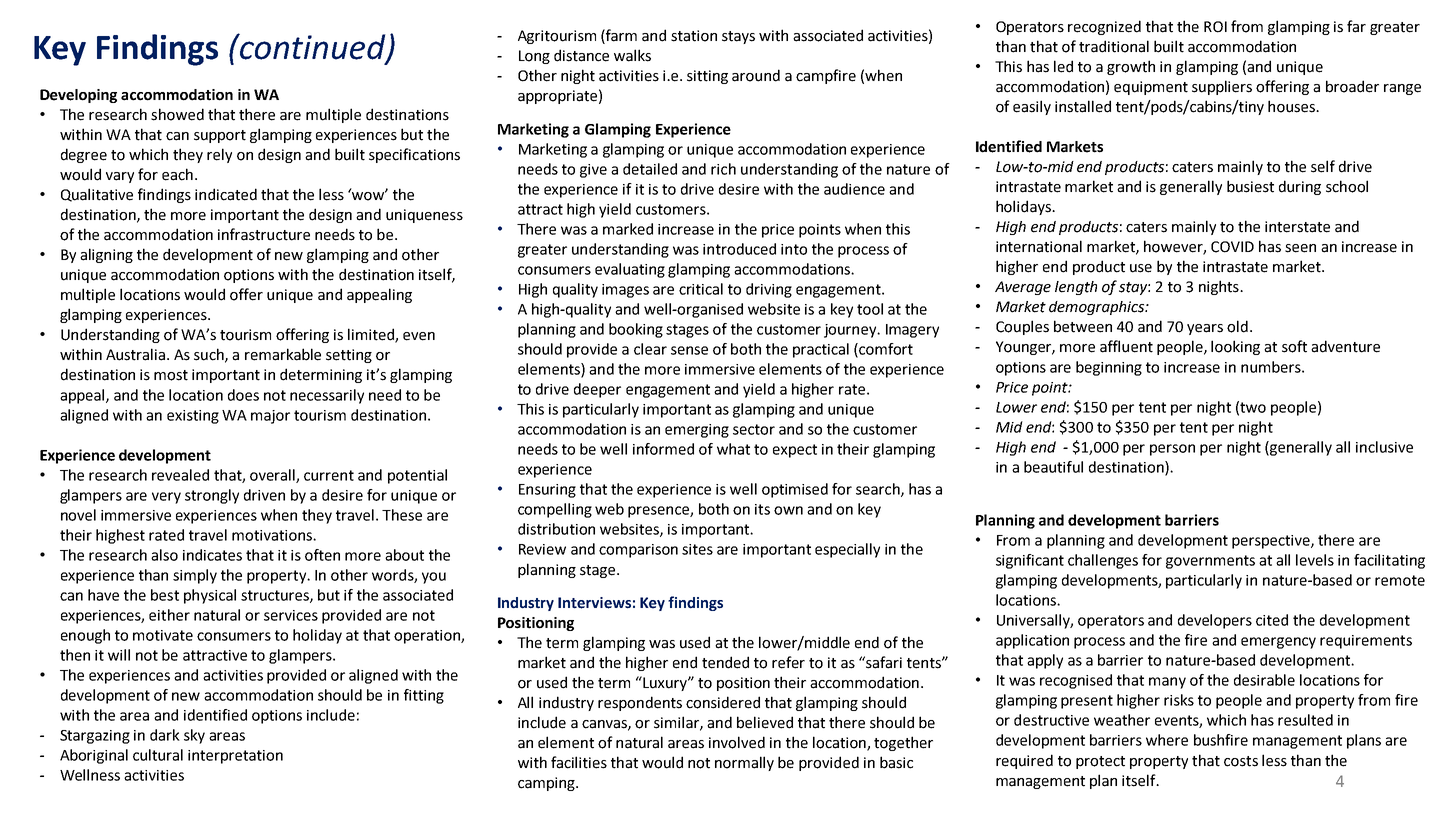  What do you see at coordinates (1241, 761) in the page?
I see `costs` at bounding box center [1241, 761].
